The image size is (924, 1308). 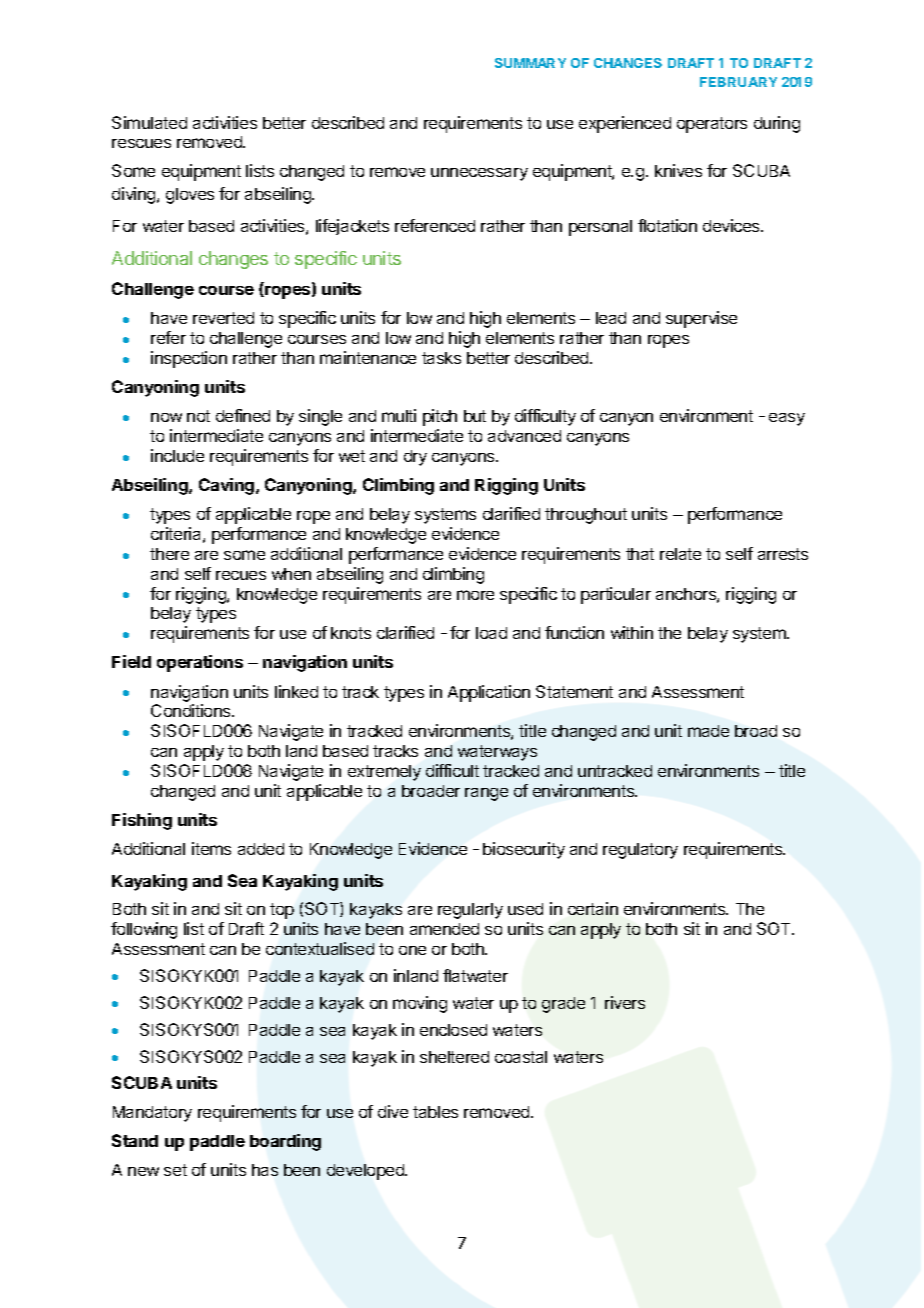 What do you see at coordinates (486, 794) in the screenshot?
I see `range` at bounding box center [486, 794].
